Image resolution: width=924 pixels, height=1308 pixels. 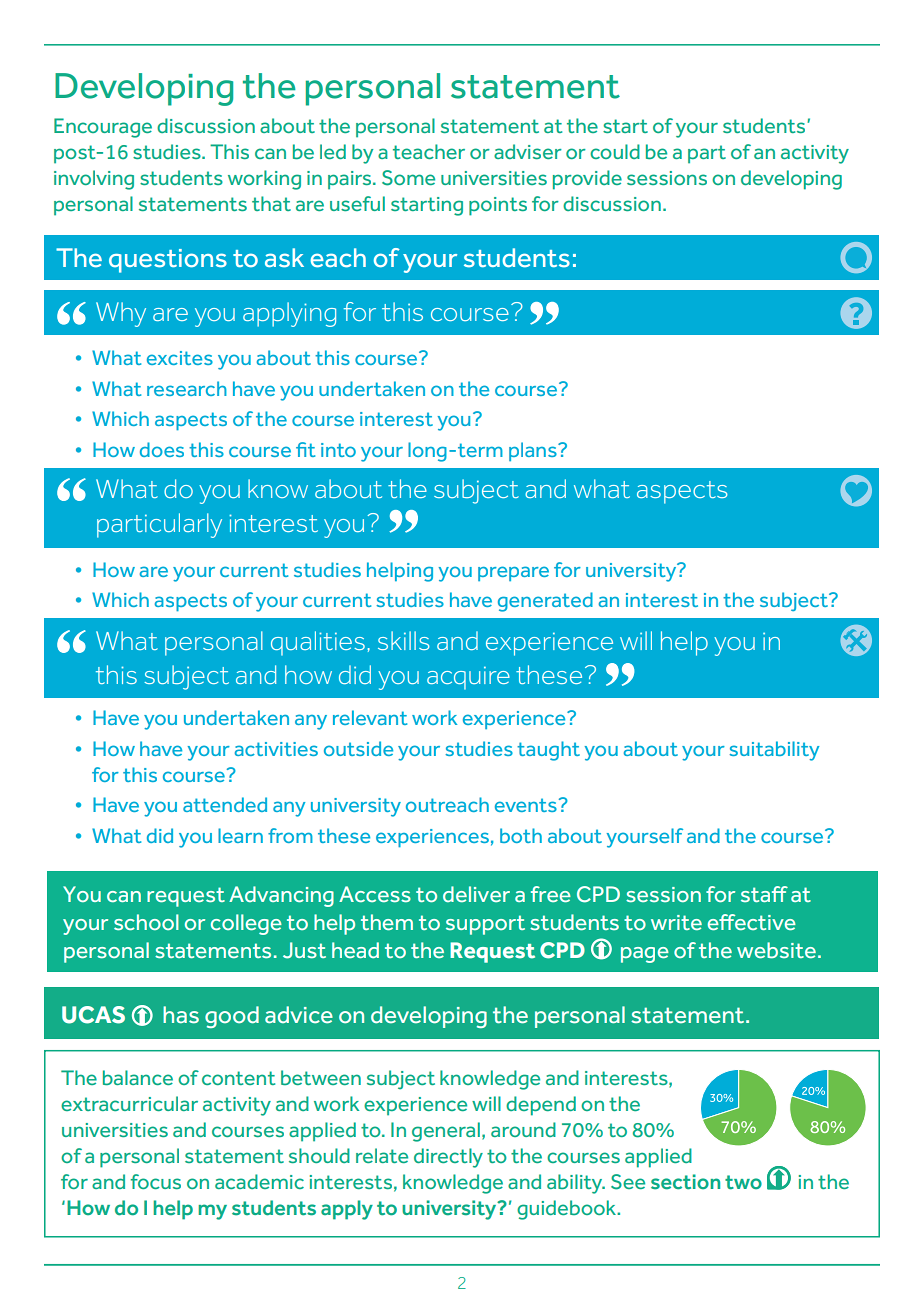 What do you see at coordinates (485, 925) in the page?
I see `support` at bounding box center [485, 925].
